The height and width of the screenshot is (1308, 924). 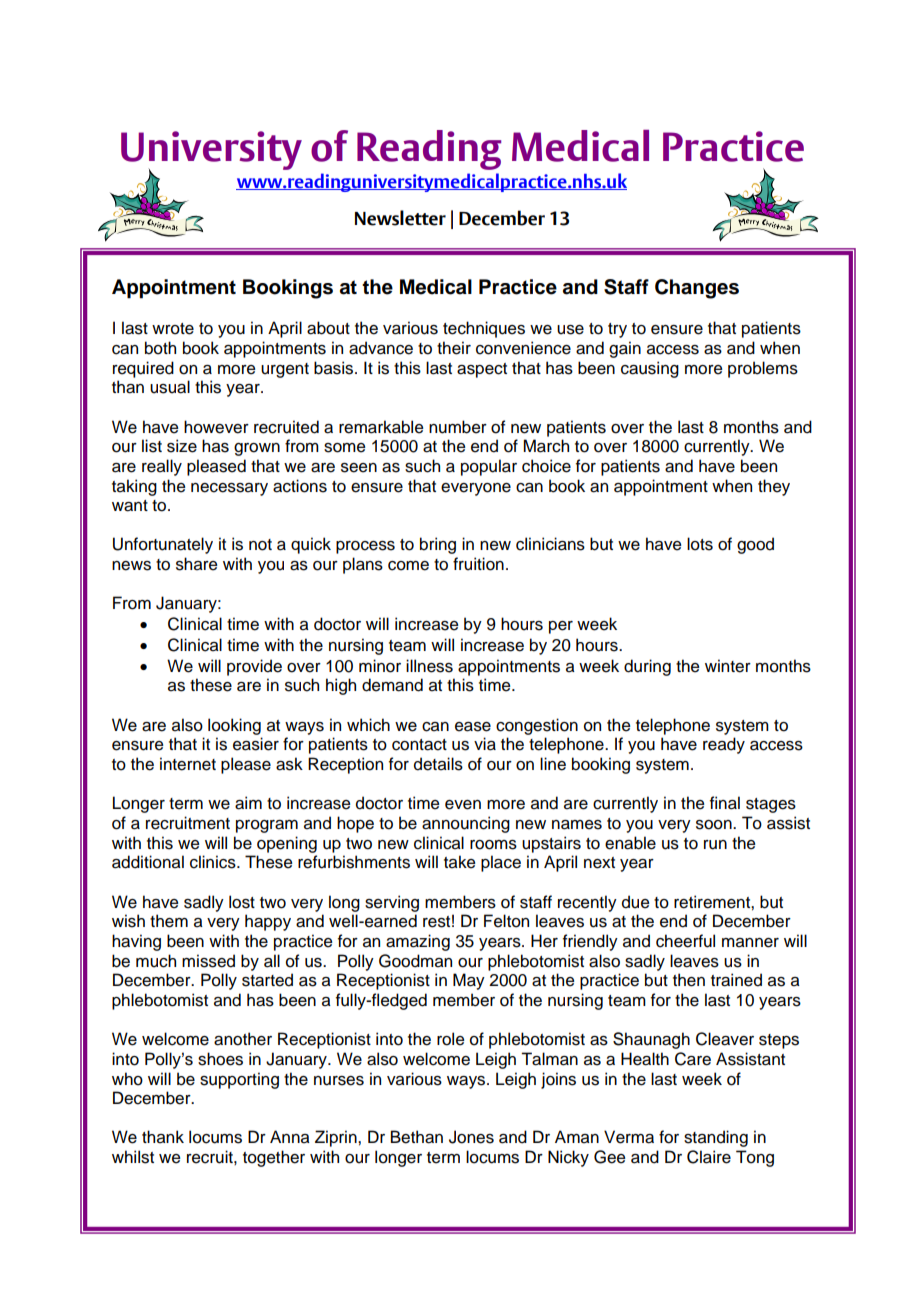 What do you see at coordinates (471, 1137) in the screenshot?
I see `Jones` at bounding box center [471, 1137].
